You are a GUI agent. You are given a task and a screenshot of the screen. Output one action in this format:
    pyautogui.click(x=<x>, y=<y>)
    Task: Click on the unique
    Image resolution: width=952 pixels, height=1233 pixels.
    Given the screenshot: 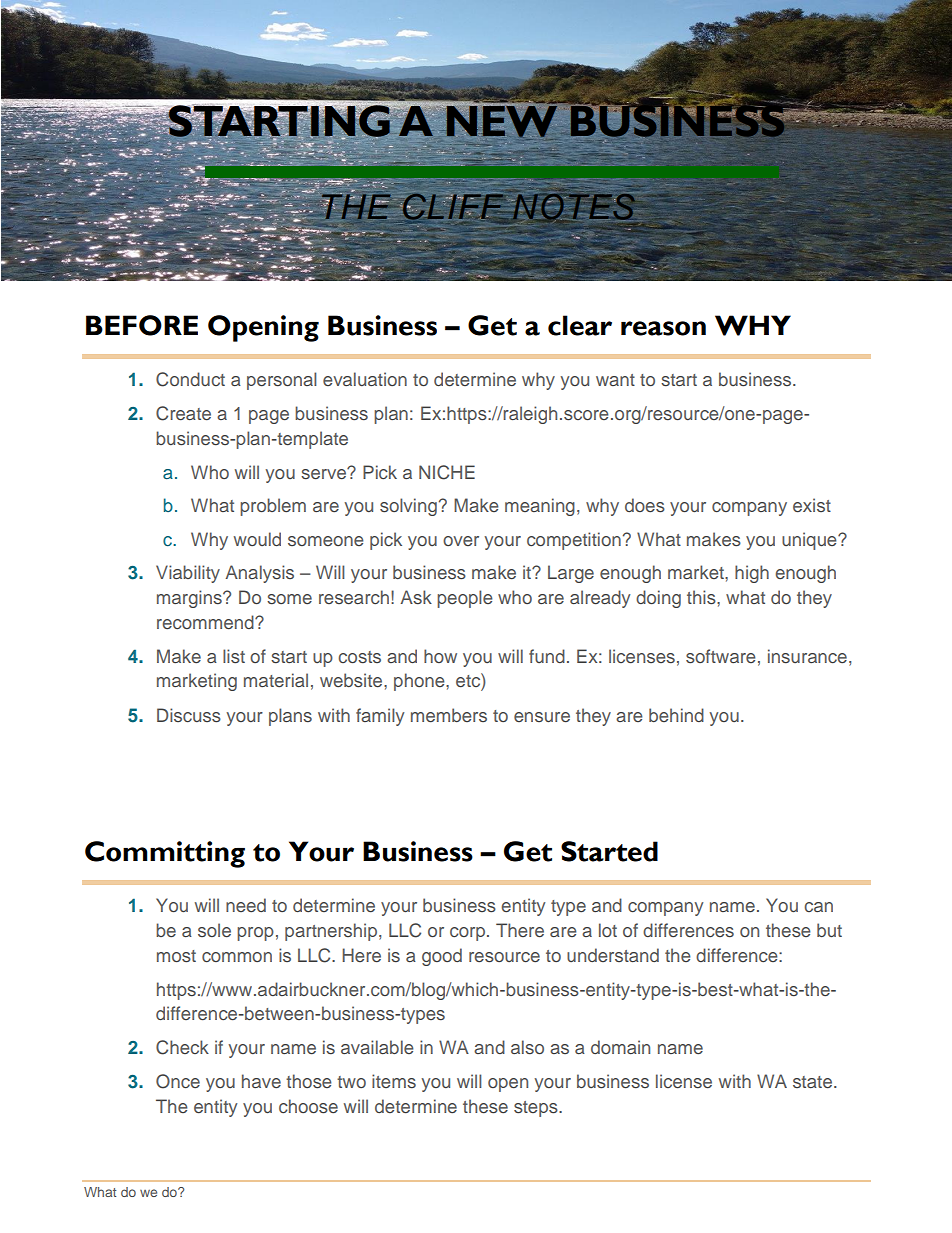 What is the action you would take?
    pyautogui.click(x=810, y=541)
